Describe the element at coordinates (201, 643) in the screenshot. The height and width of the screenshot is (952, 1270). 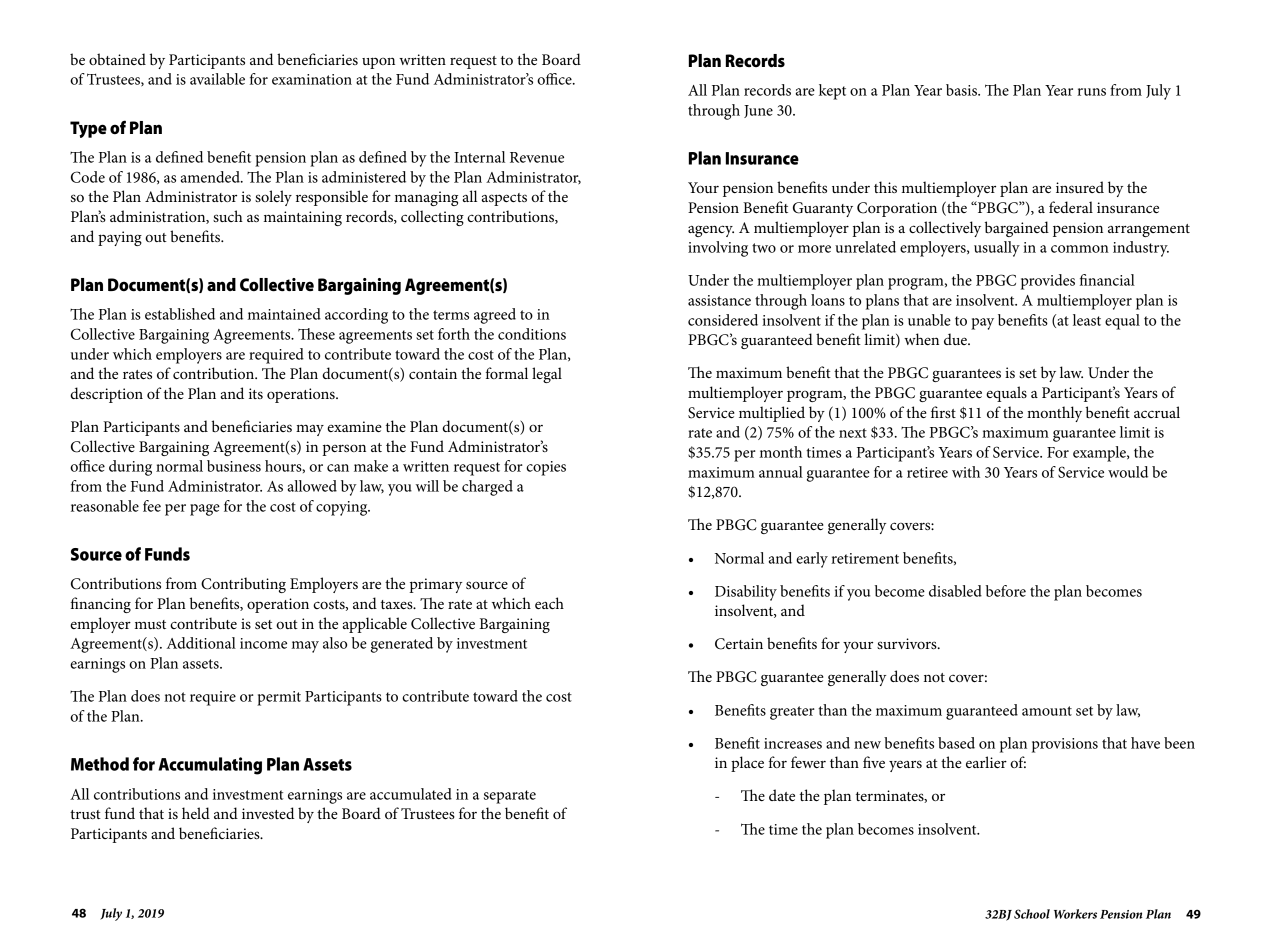
I see `Additional` at that location.
